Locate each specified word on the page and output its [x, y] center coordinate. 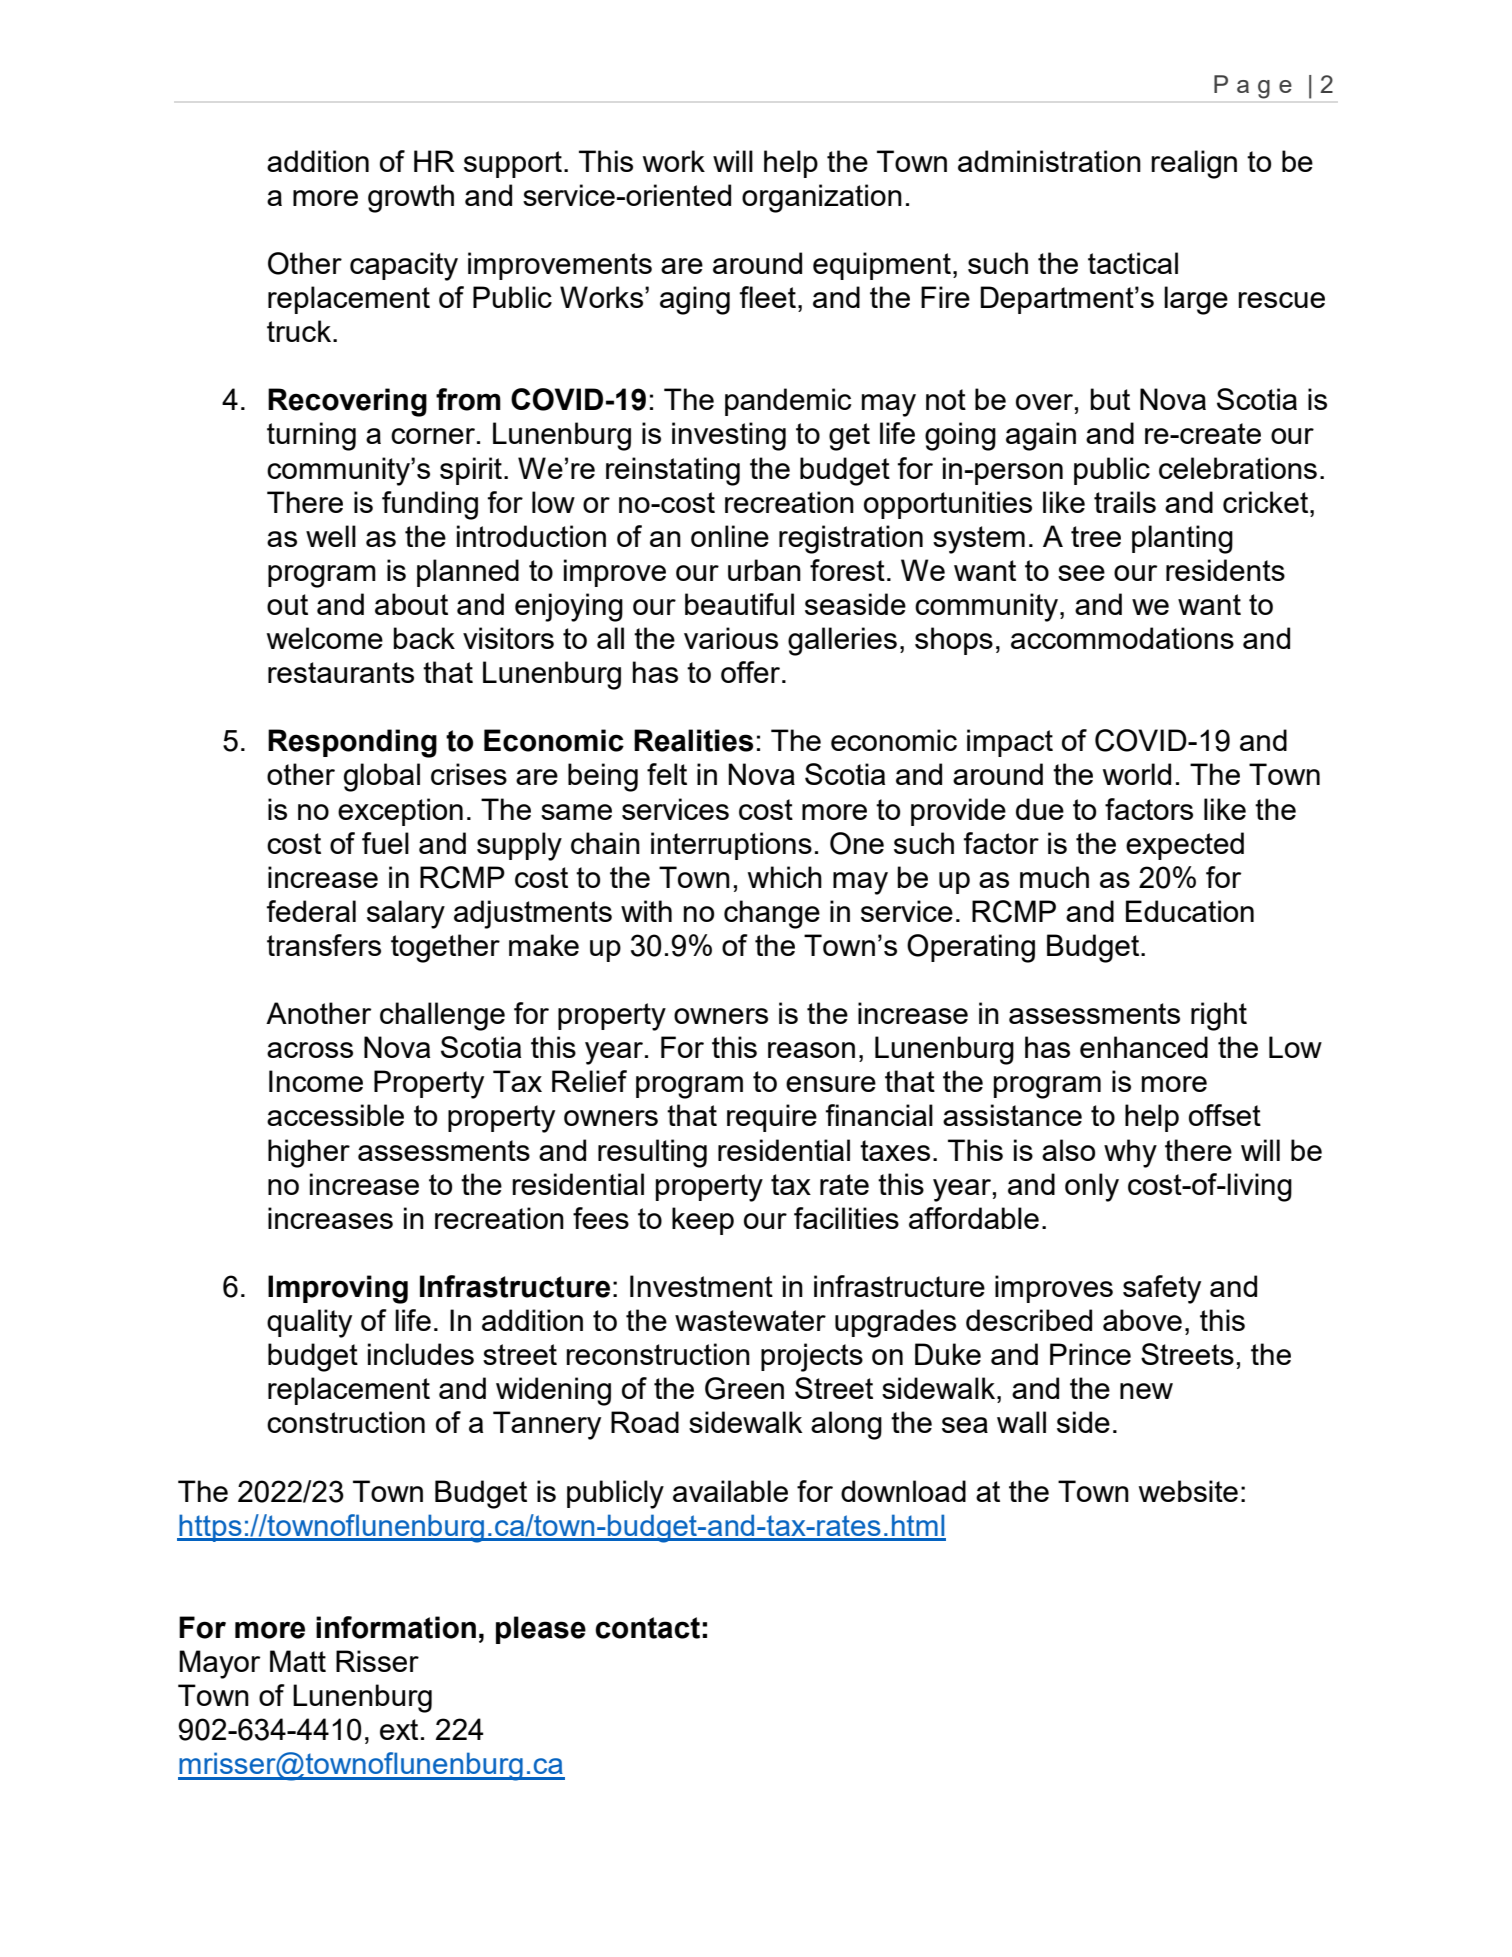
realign [1194, 164]
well [331, 536]
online [730, 536]
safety [1162, 1289]
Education [1190, 911]
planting [1182, 539]
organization [822, 198]
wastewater [750, 1320]
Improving [338, 1289]
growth [411, 198]
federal [311, 911]
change [772, 914]
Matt [298, 1661]
